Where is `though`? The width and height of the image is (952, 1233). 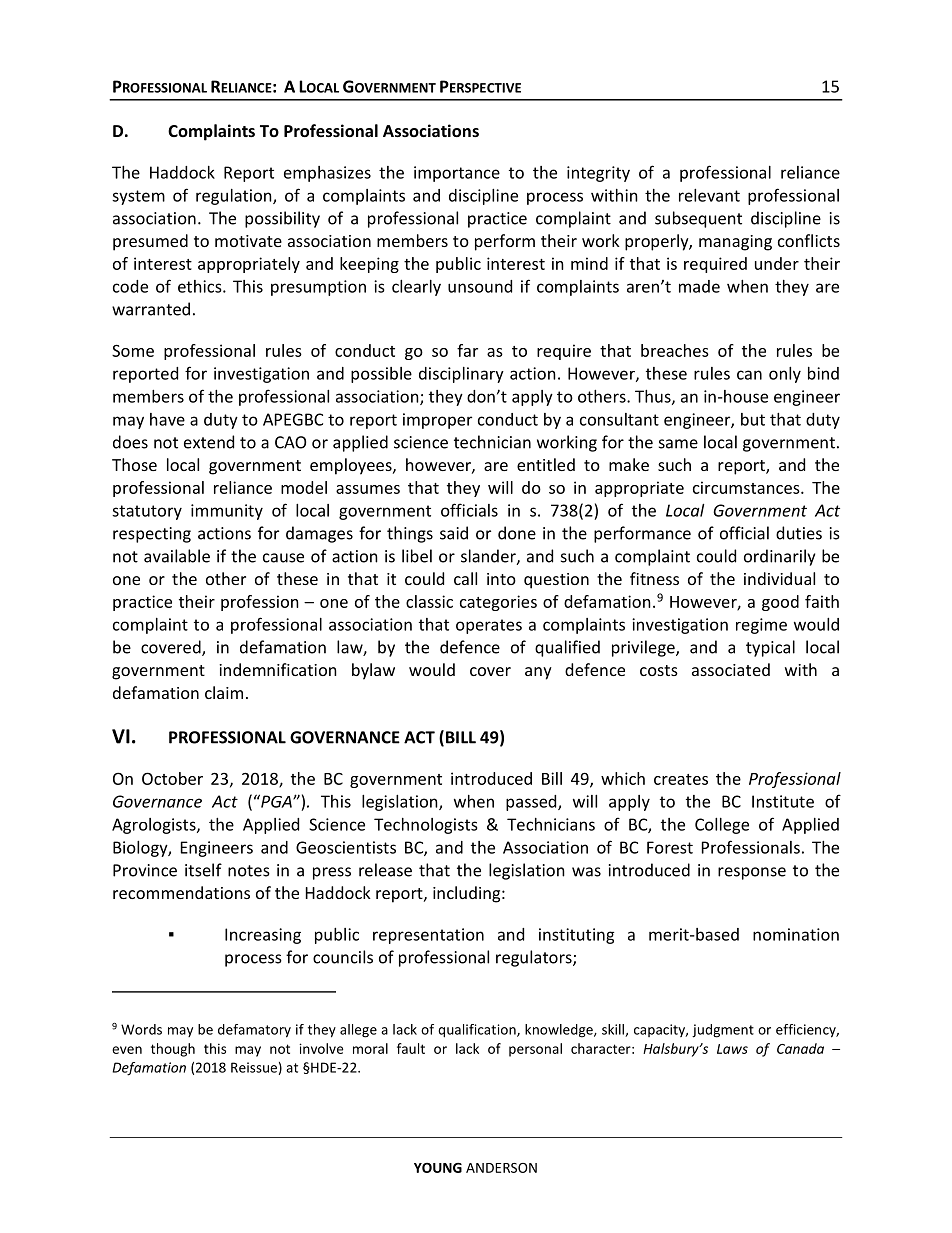
though is located at coordinates (173, 1050).
